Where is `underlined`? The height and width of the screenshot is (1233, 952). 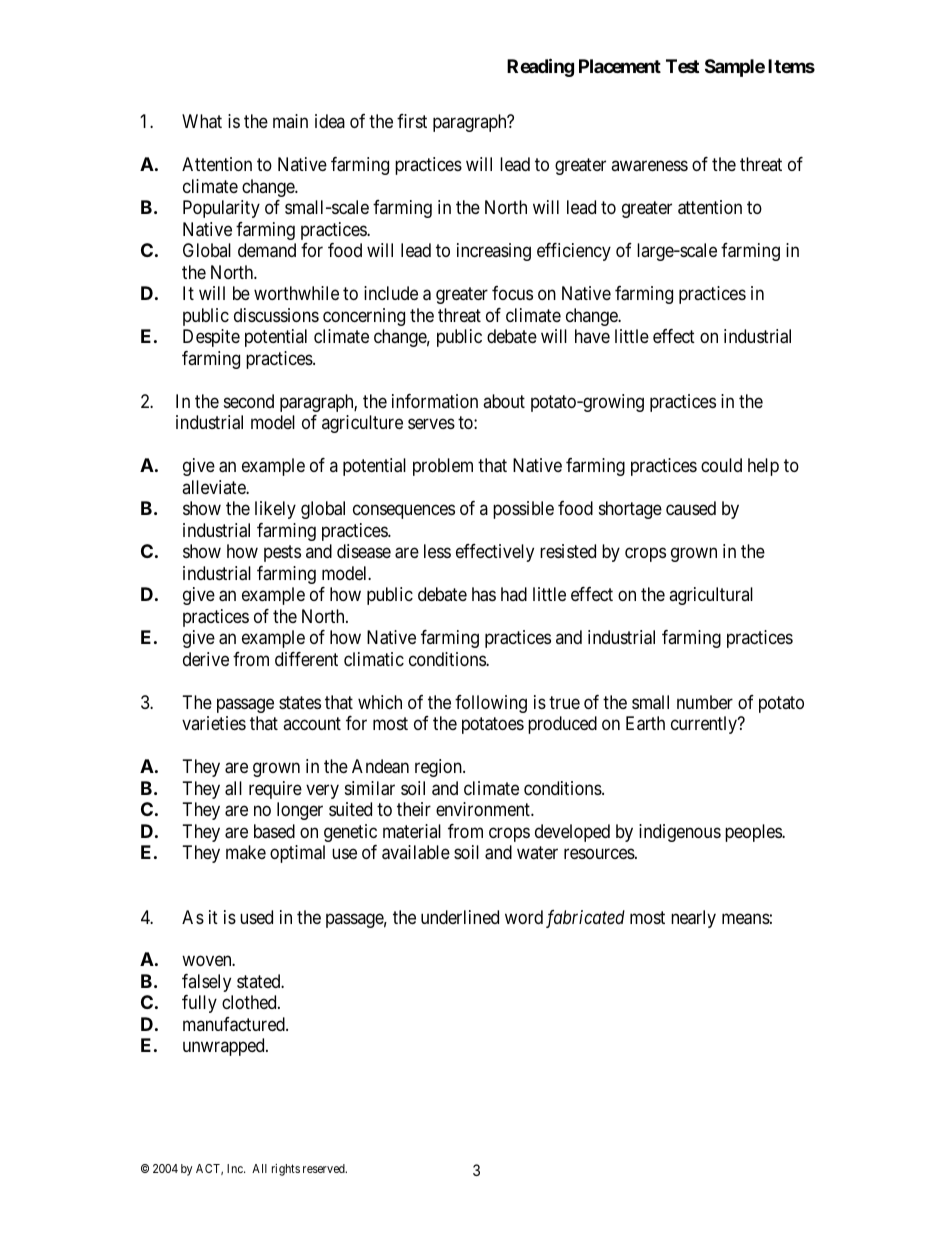
underlined is located at coordinates (460, 917).
